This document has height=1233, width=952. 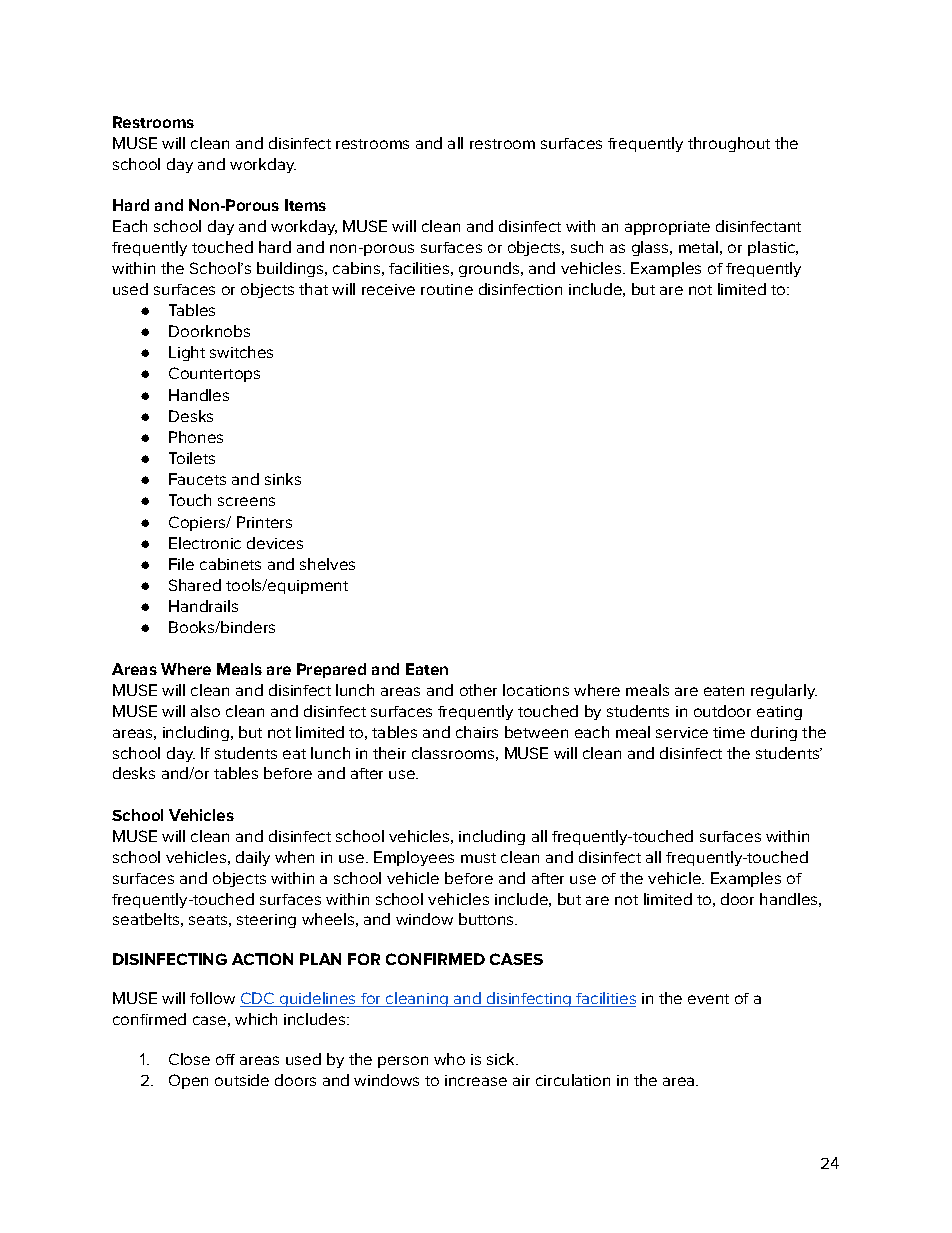 I want to click on Items, so click(x=305, y=205).
